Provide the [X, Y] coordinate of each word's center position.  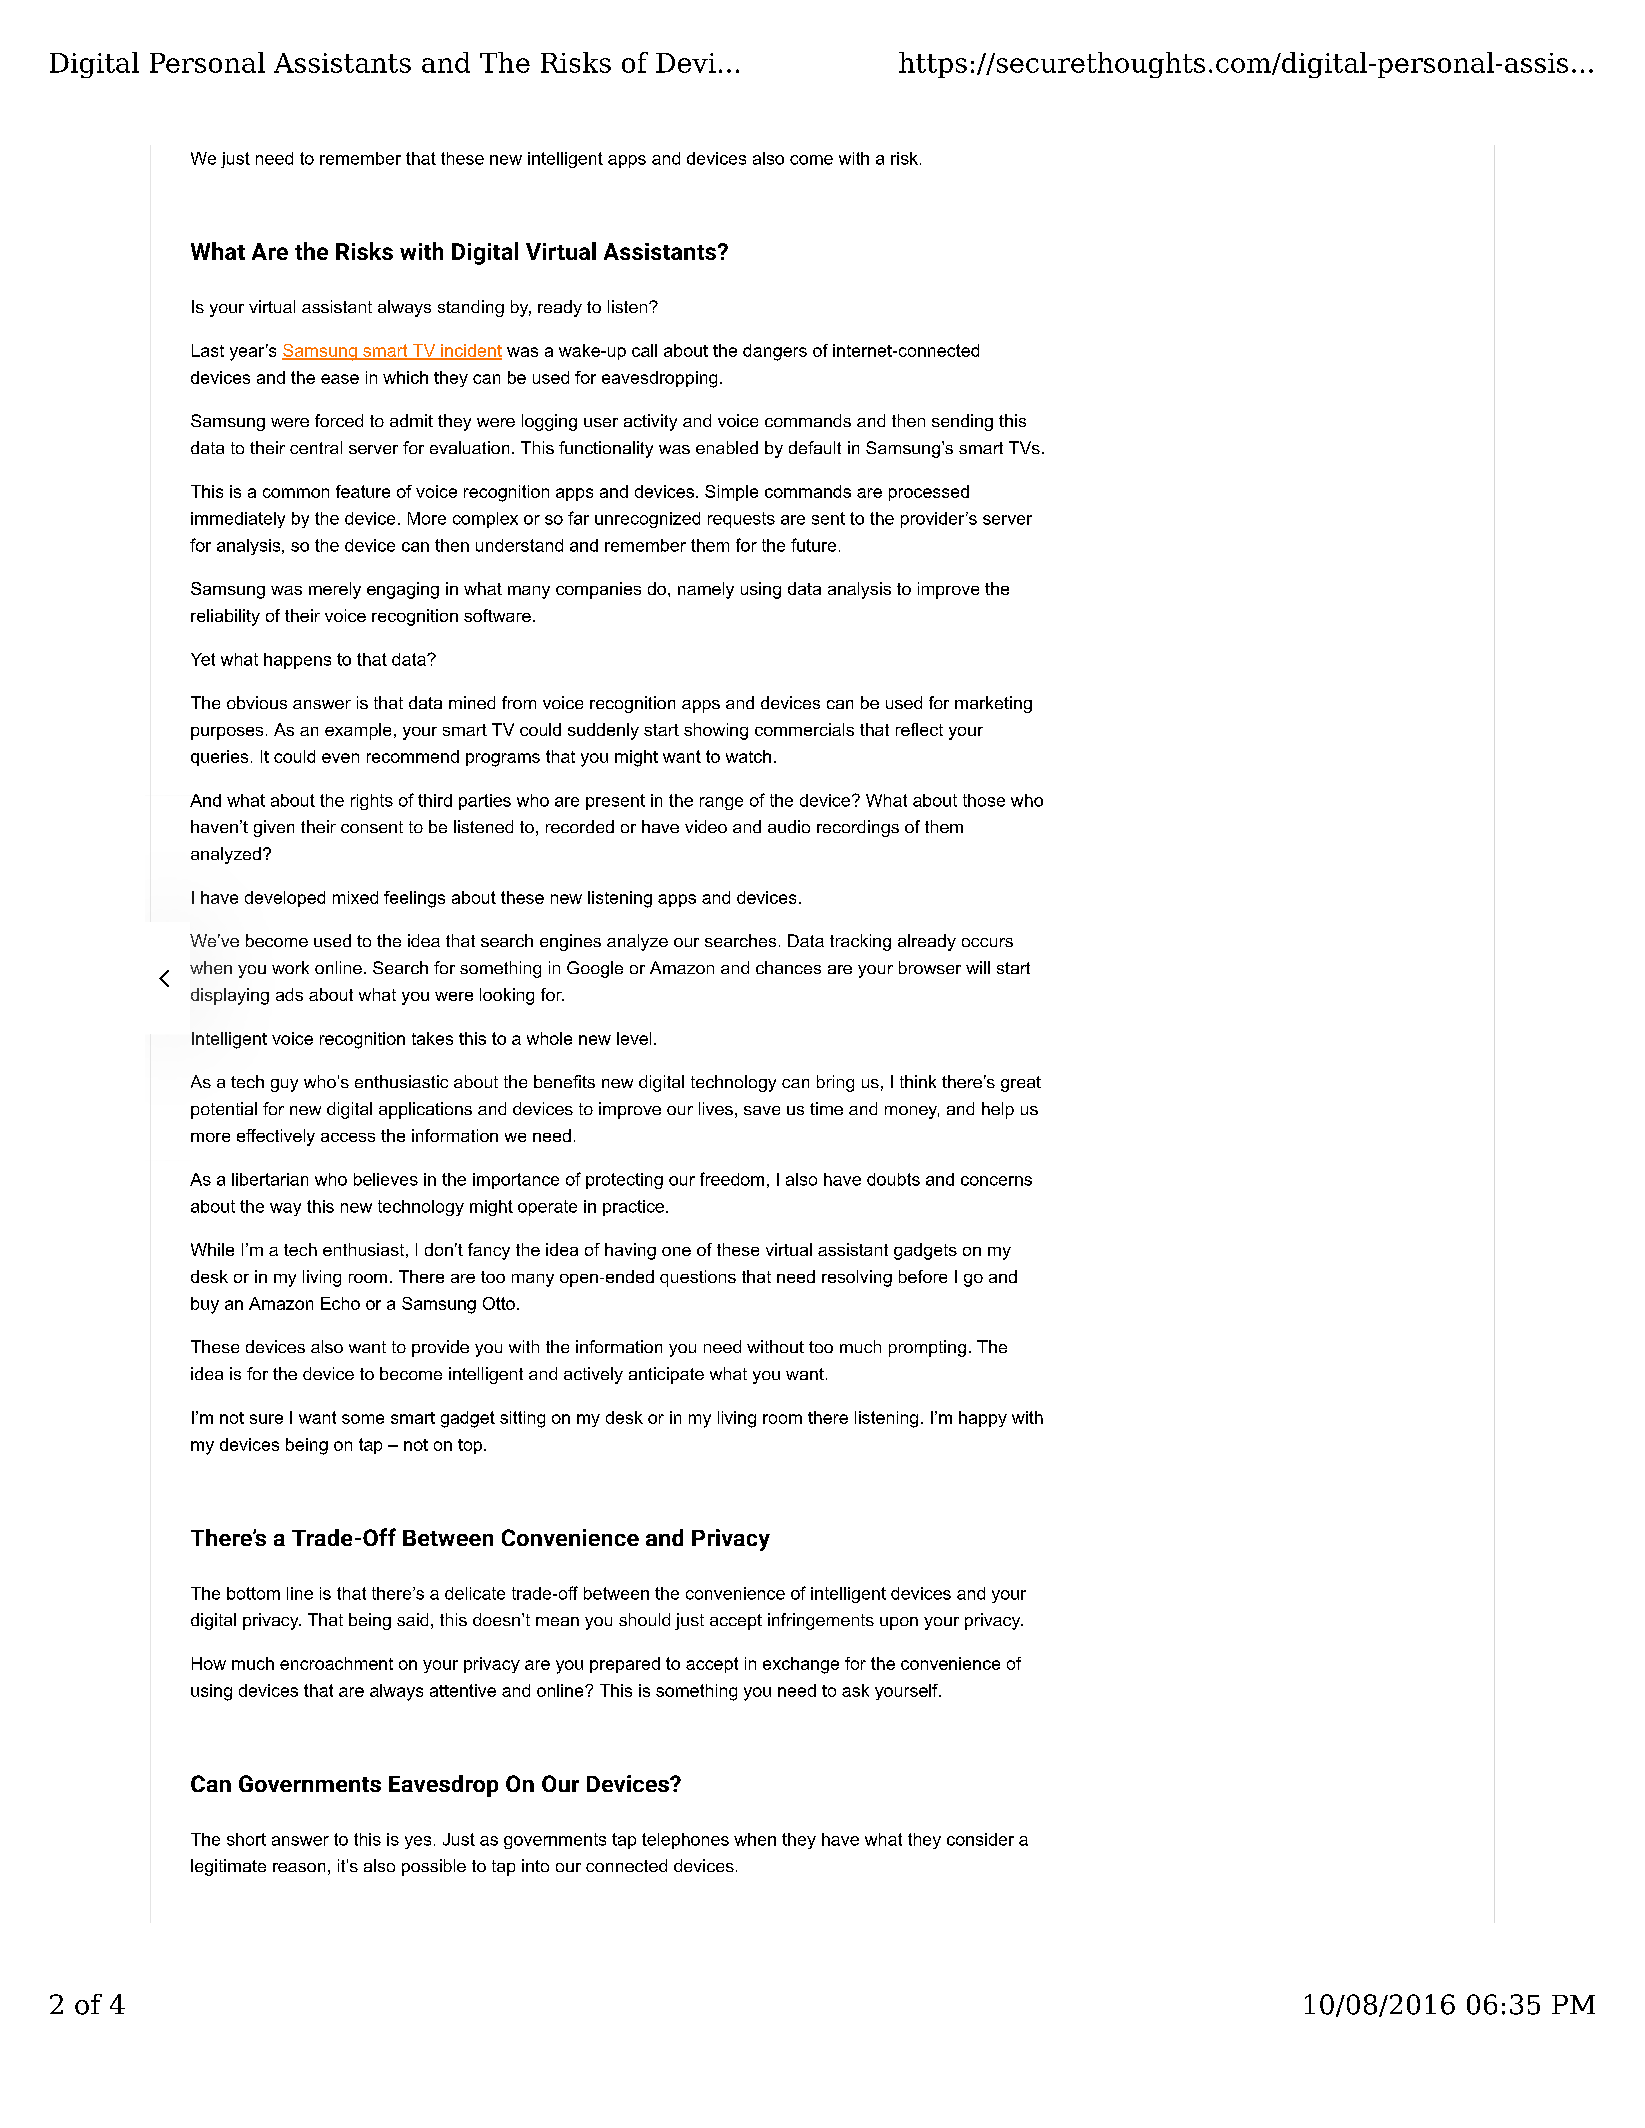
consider [980, 1839]
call [644, 350]
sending [962, 422]
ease [340, 379]
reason [299, 1867]
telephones [685, 1841]
